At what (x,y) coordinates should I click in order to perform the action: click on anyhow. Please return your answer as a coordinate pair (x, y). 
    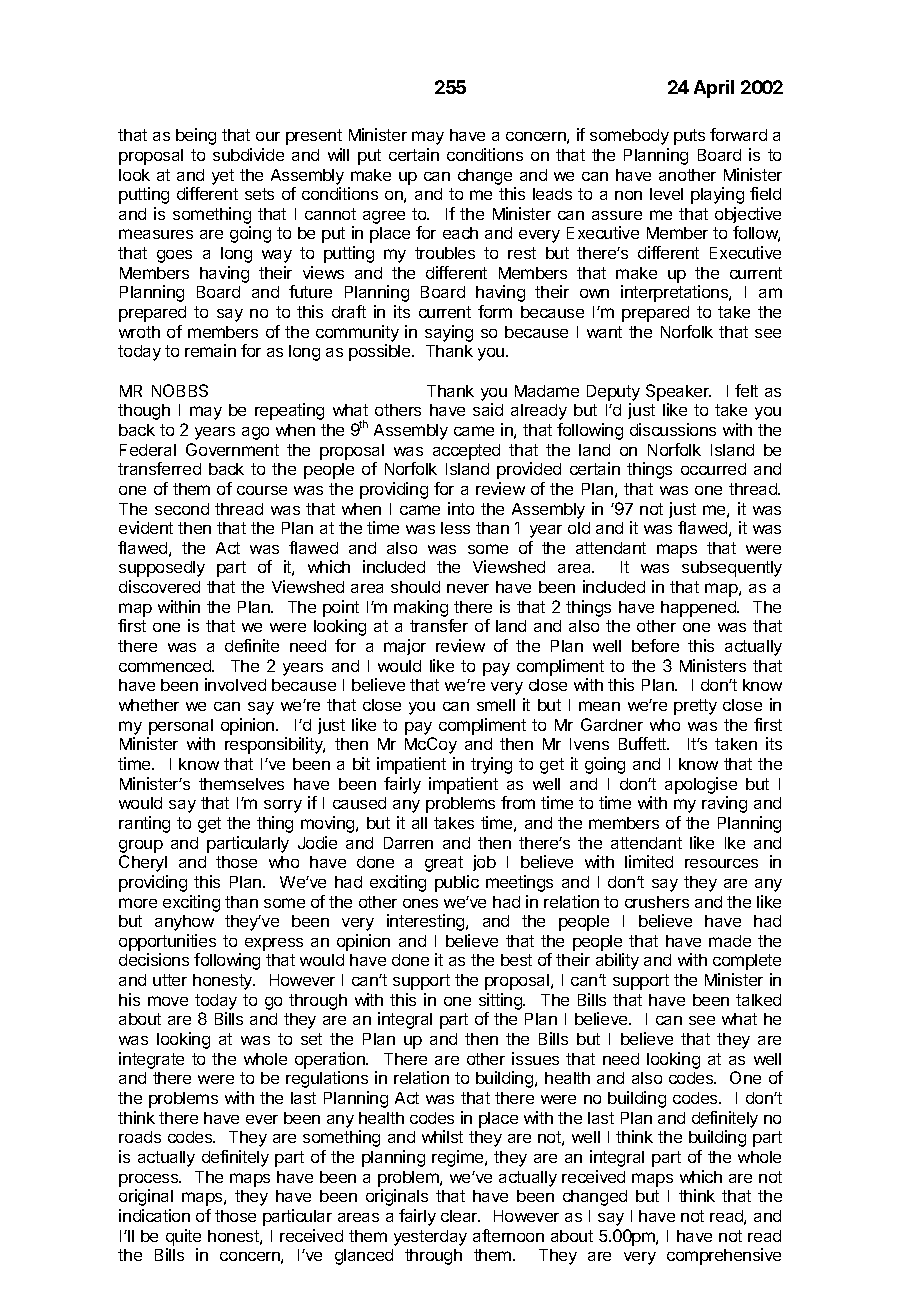
    Looking at the image, I should click on (184, 923).
